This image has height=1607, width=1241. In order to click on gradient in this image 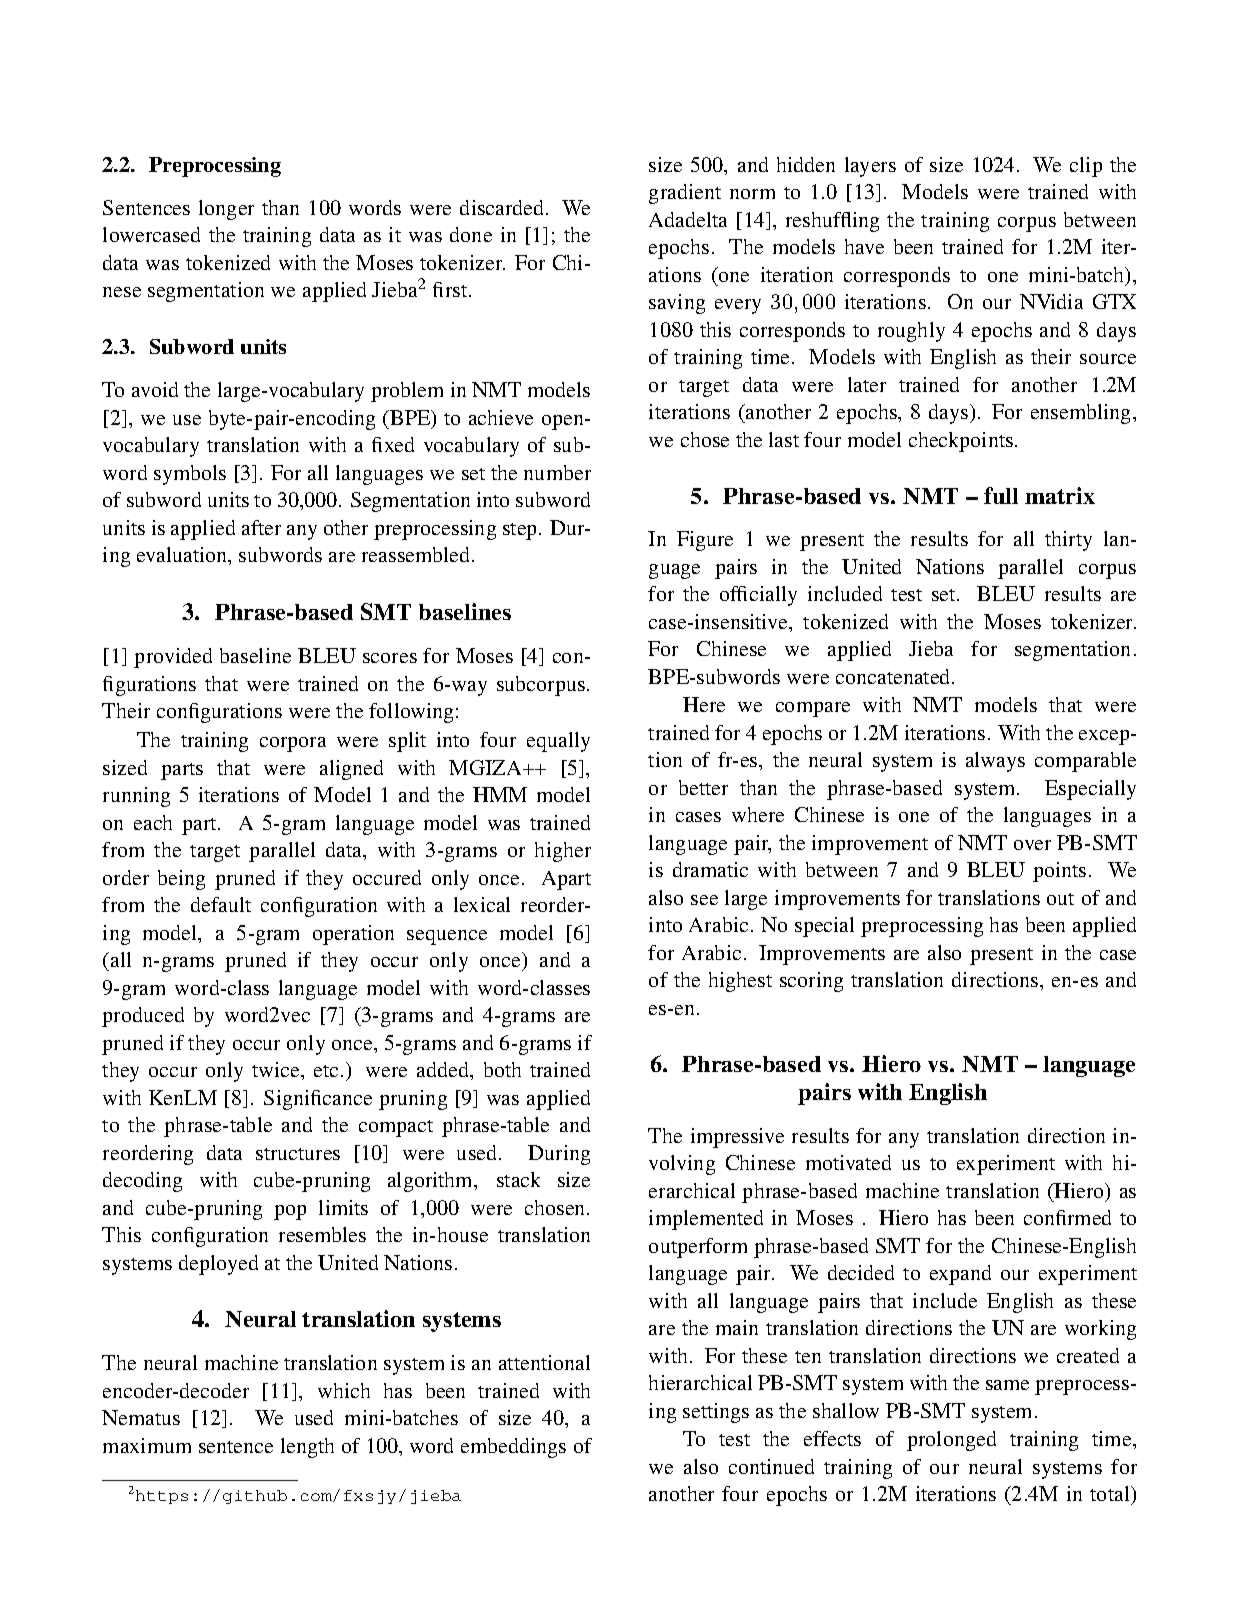, I will do `click(685, 194)`.
